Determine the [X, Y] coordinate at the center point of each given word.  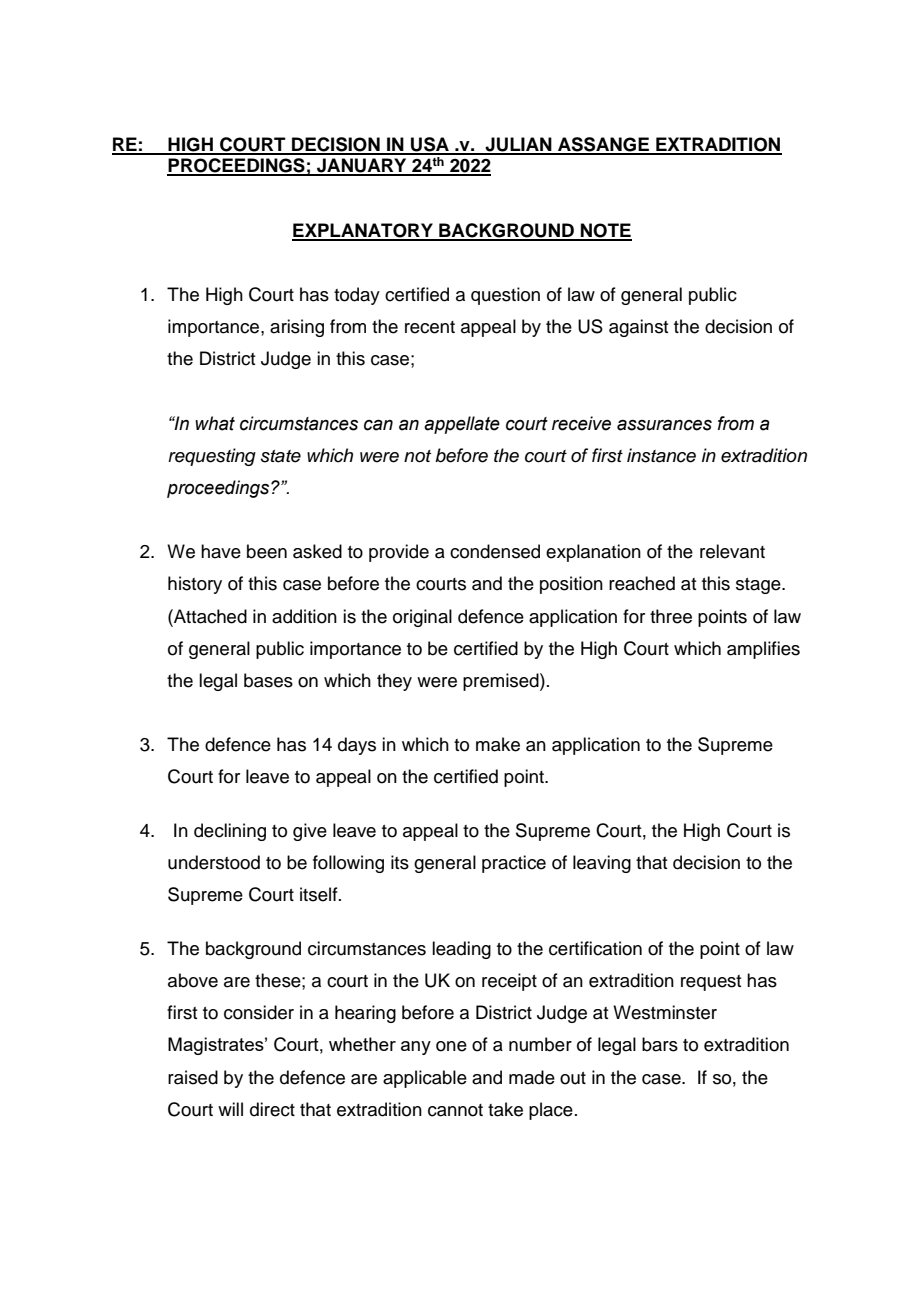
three [671, 616]
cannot [455, 1110]
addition [304, 616]
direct [272, 1109]
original [422, 618]
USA [430, 145]
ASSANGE [603, 145]
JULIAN [518, 145]
